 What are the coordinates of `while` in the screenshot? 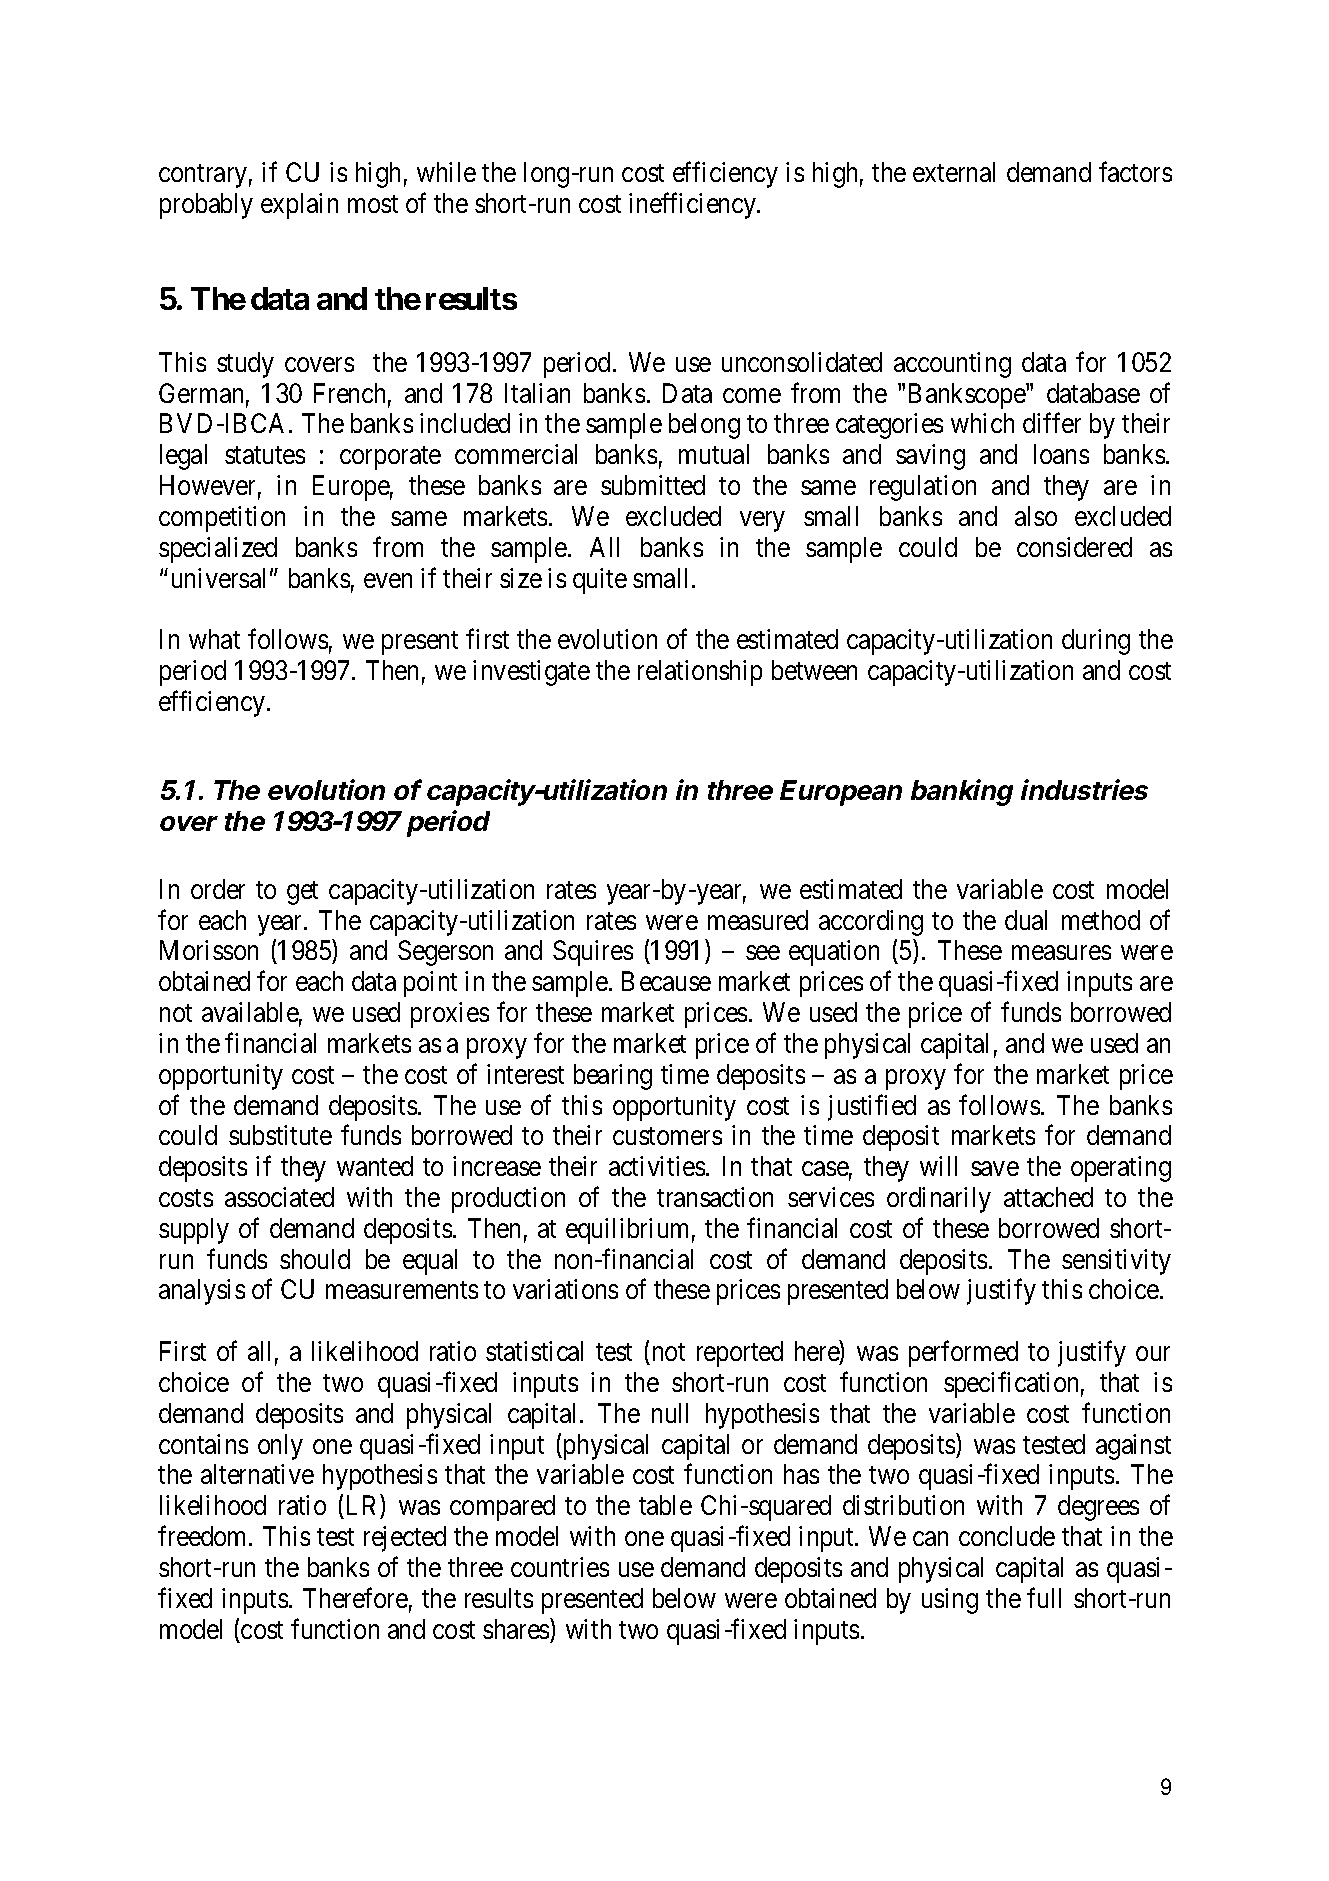 It's located at (446, 172).
